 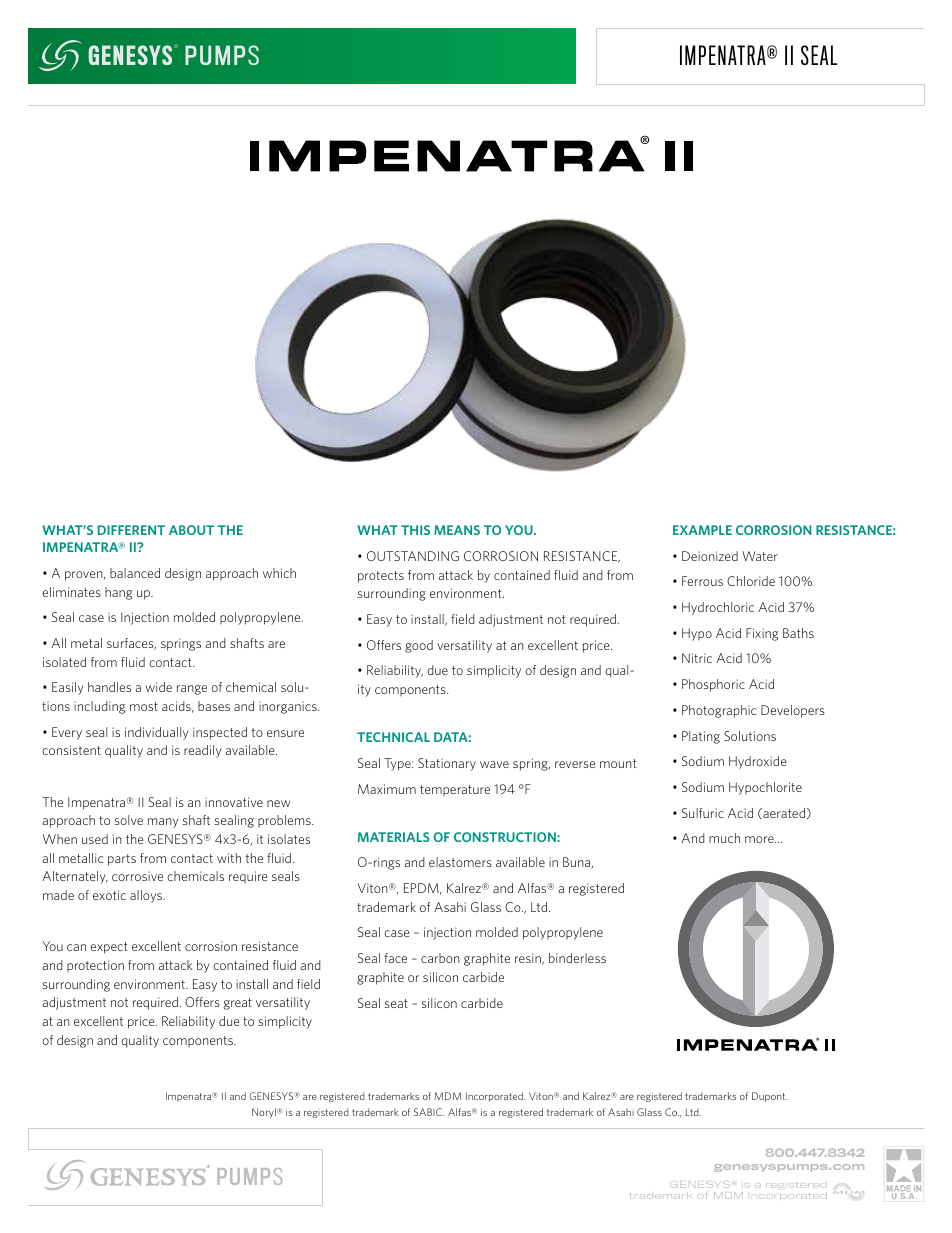 What do you see at coordinates (713, 685) in the image?
I see `Phosphoric` at bounding box center [713, 685].
